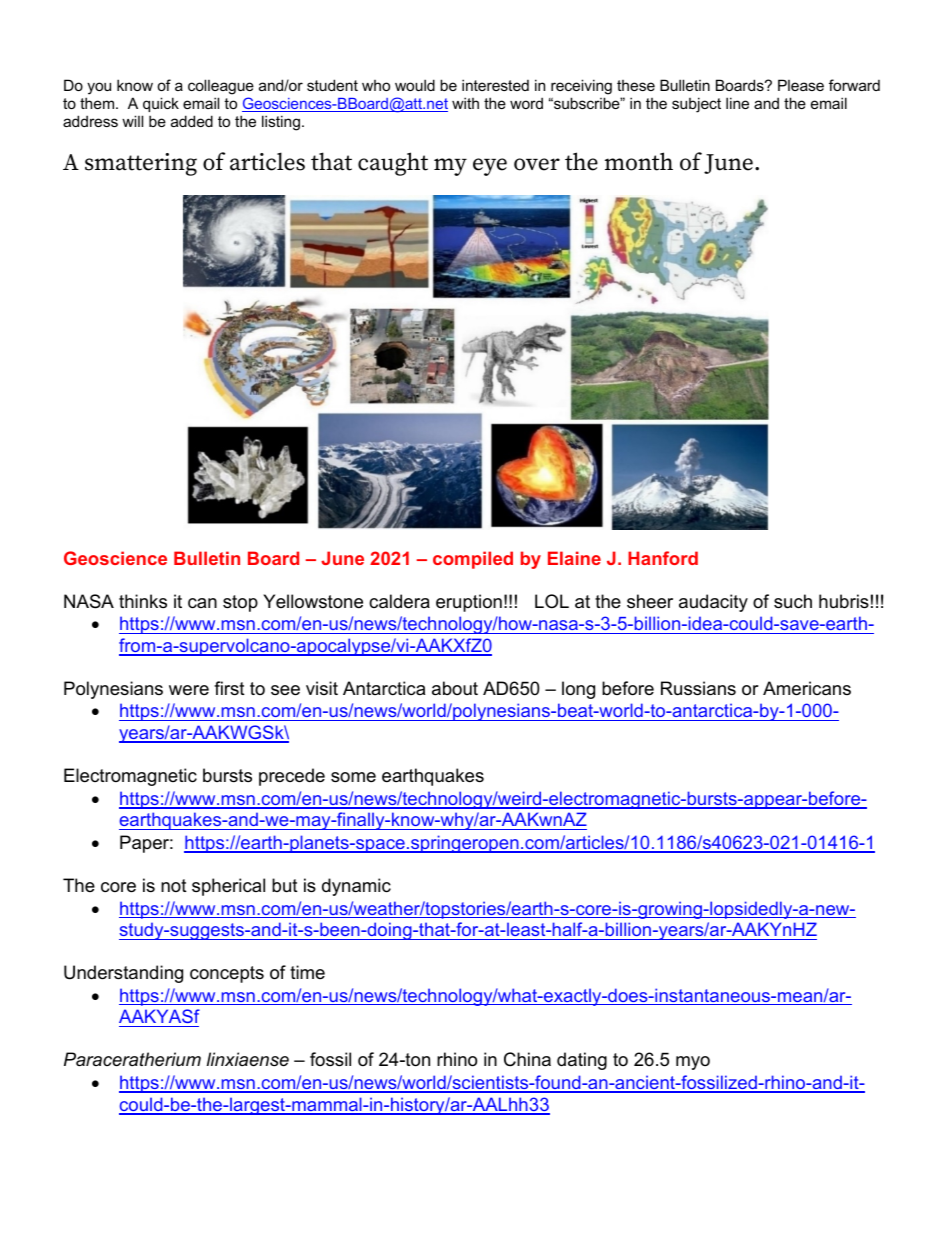 This screenshot has height=1233, width=952. What do you see at coordinates (465, 103) in the screenshot?
I see `with` at bounding box center [465, 103].
